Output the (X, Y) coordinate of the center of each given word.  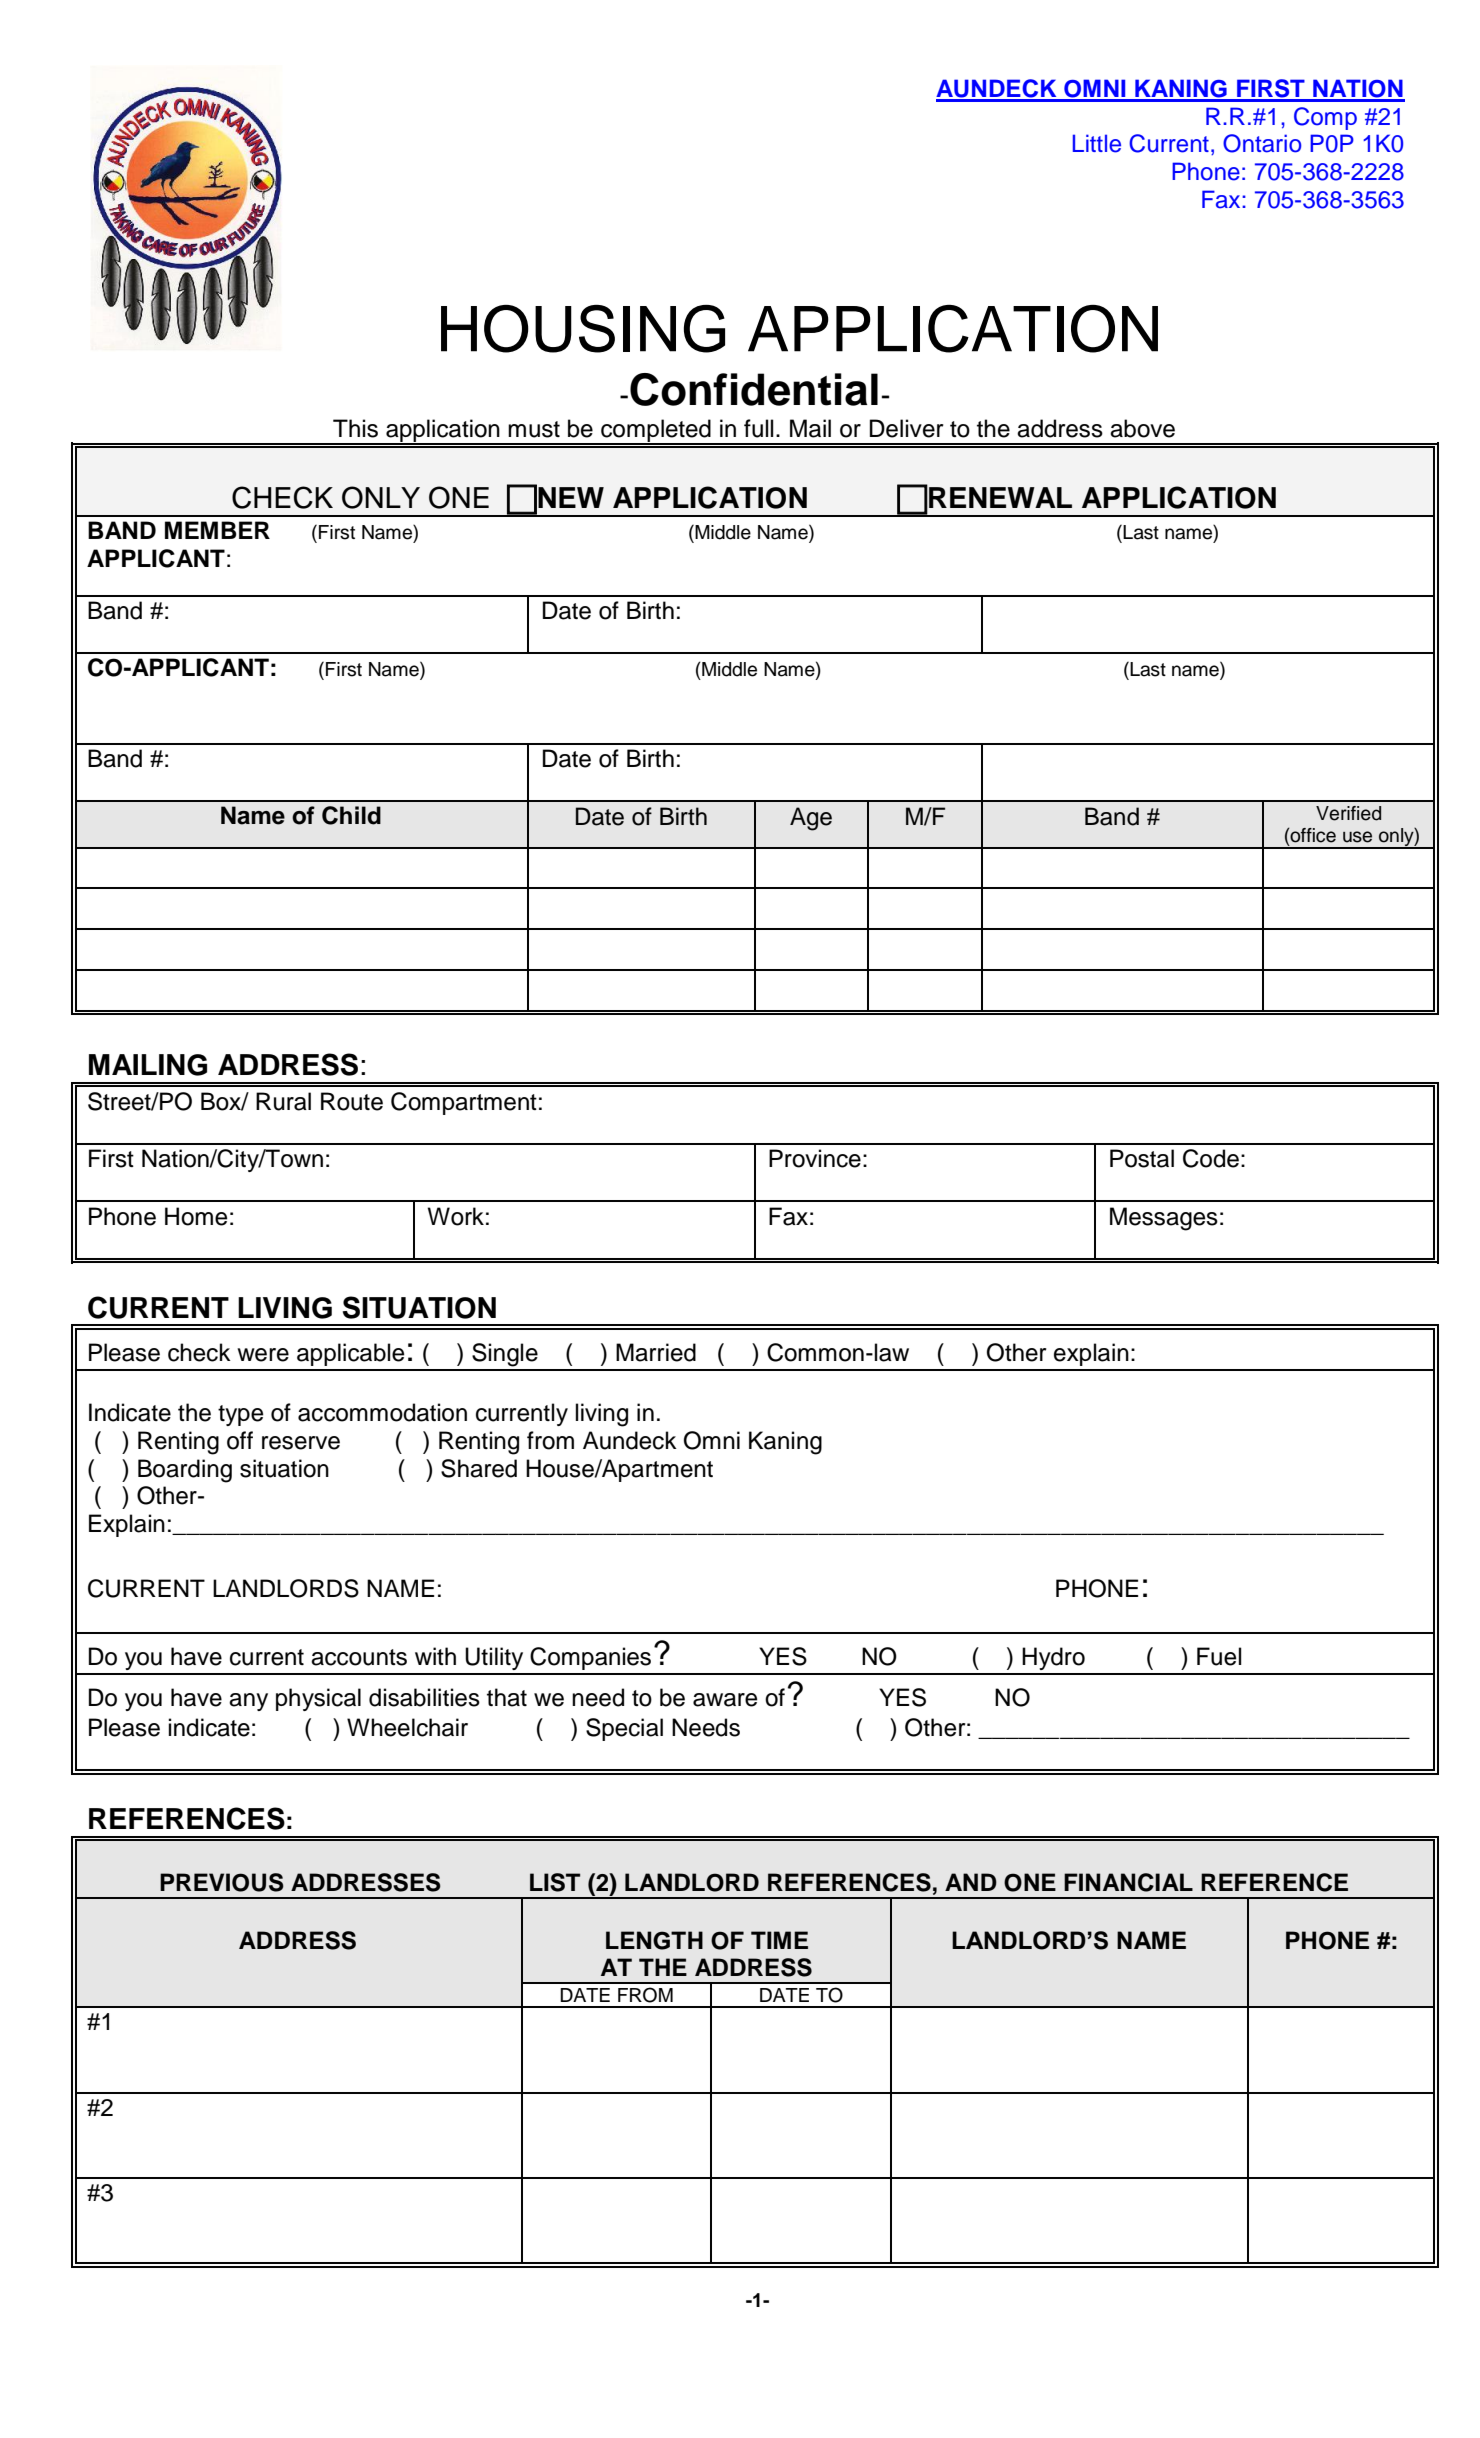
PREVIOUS (222, 1882)
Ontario (1262, 143)
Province (815, 1158)
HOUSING (583, 329)
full (758, 428)
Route (352, 1101)
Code (1211, 1158)
